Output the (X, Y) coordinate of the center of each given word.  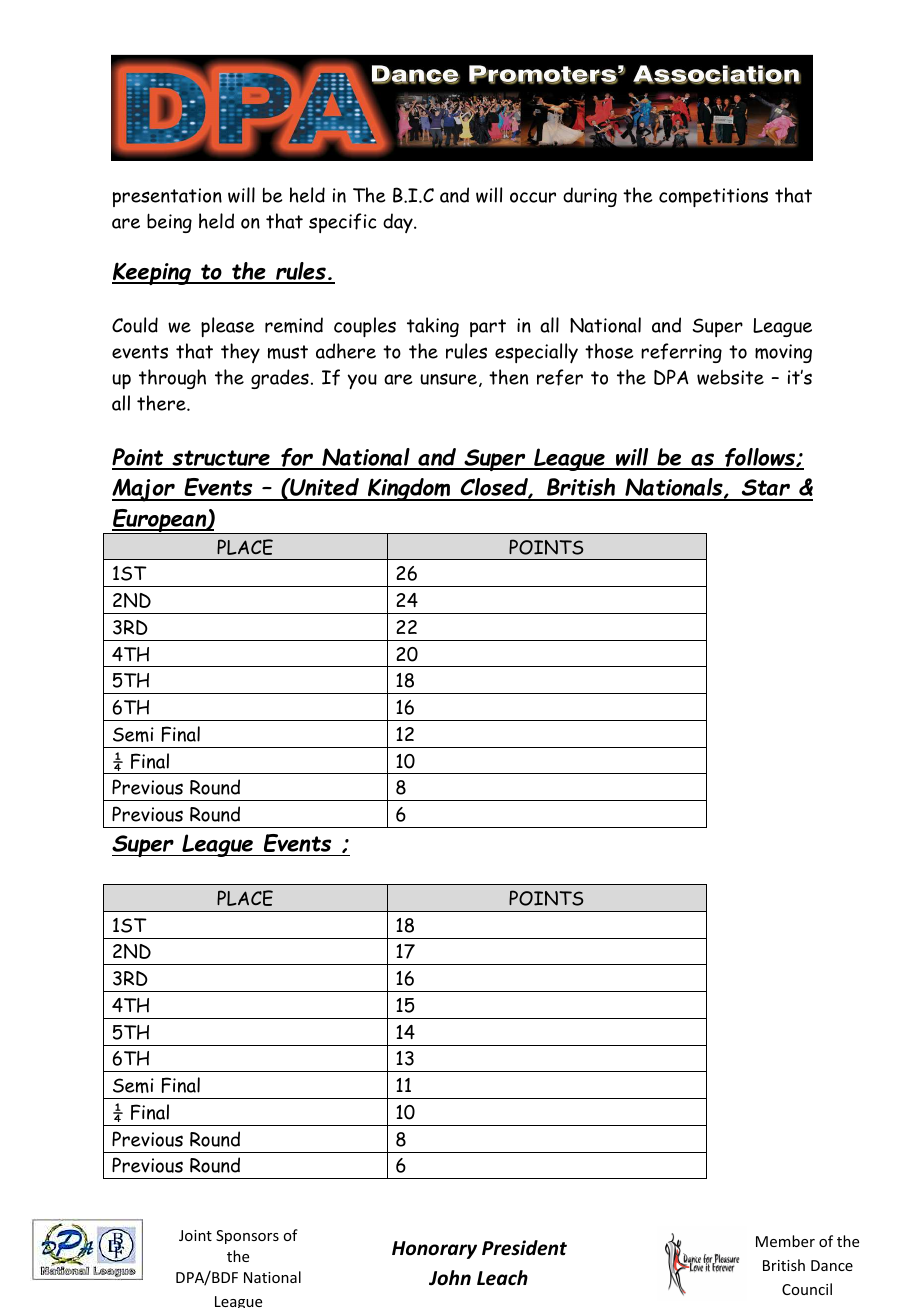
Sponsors (247, 1237)
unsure (448, 379)
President (524, 1248)
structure (221, 459)
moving (783, 353)
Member (785, 1241)
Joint (195, 1235)
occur (533, 197)
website (730, 377)
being (169, 223)
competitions (713, 197)
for (297, 459)
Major (144, 490)
